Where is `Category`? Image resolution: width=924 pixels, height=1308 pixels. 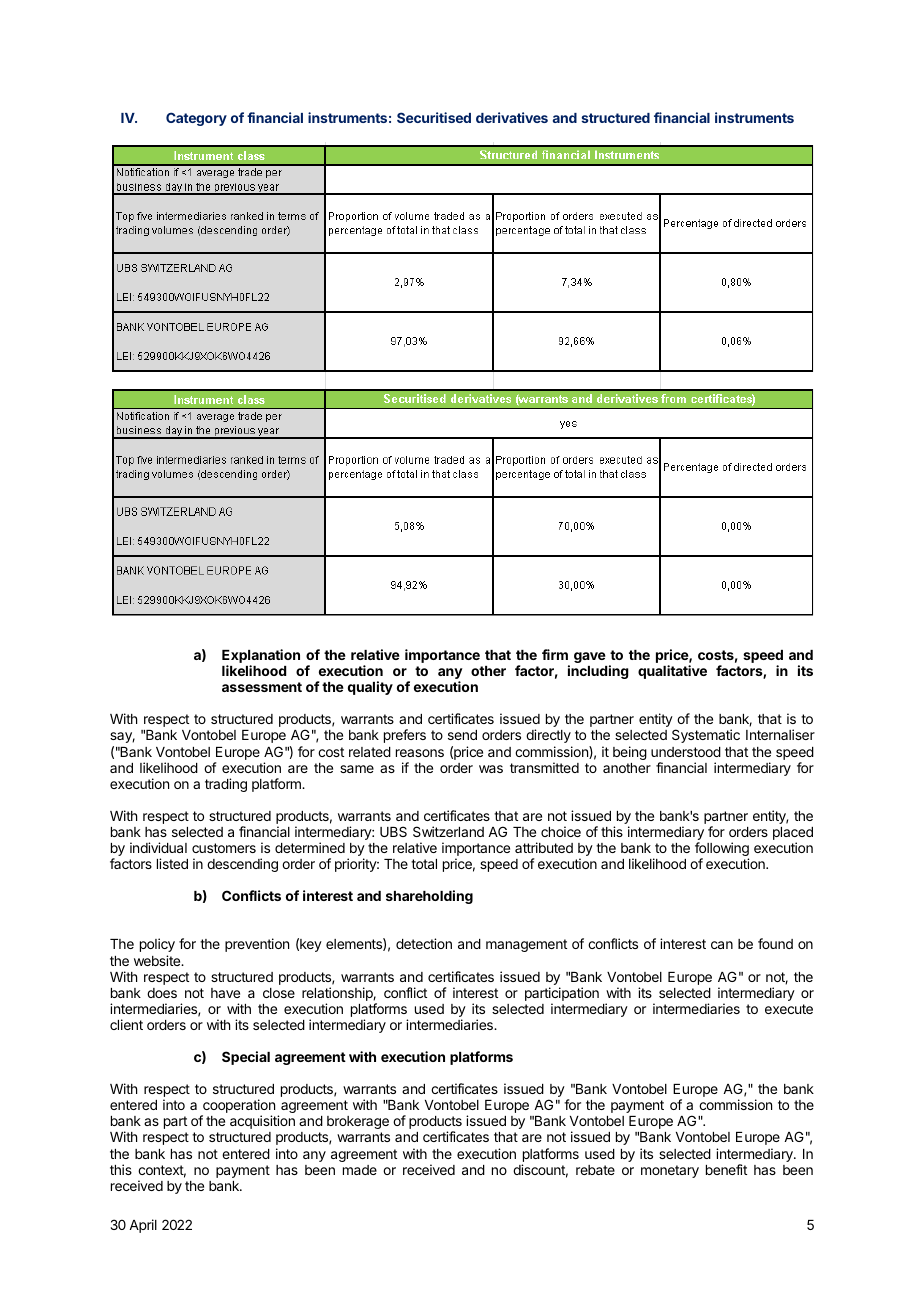 Category is located at coordinates (196, 119).
